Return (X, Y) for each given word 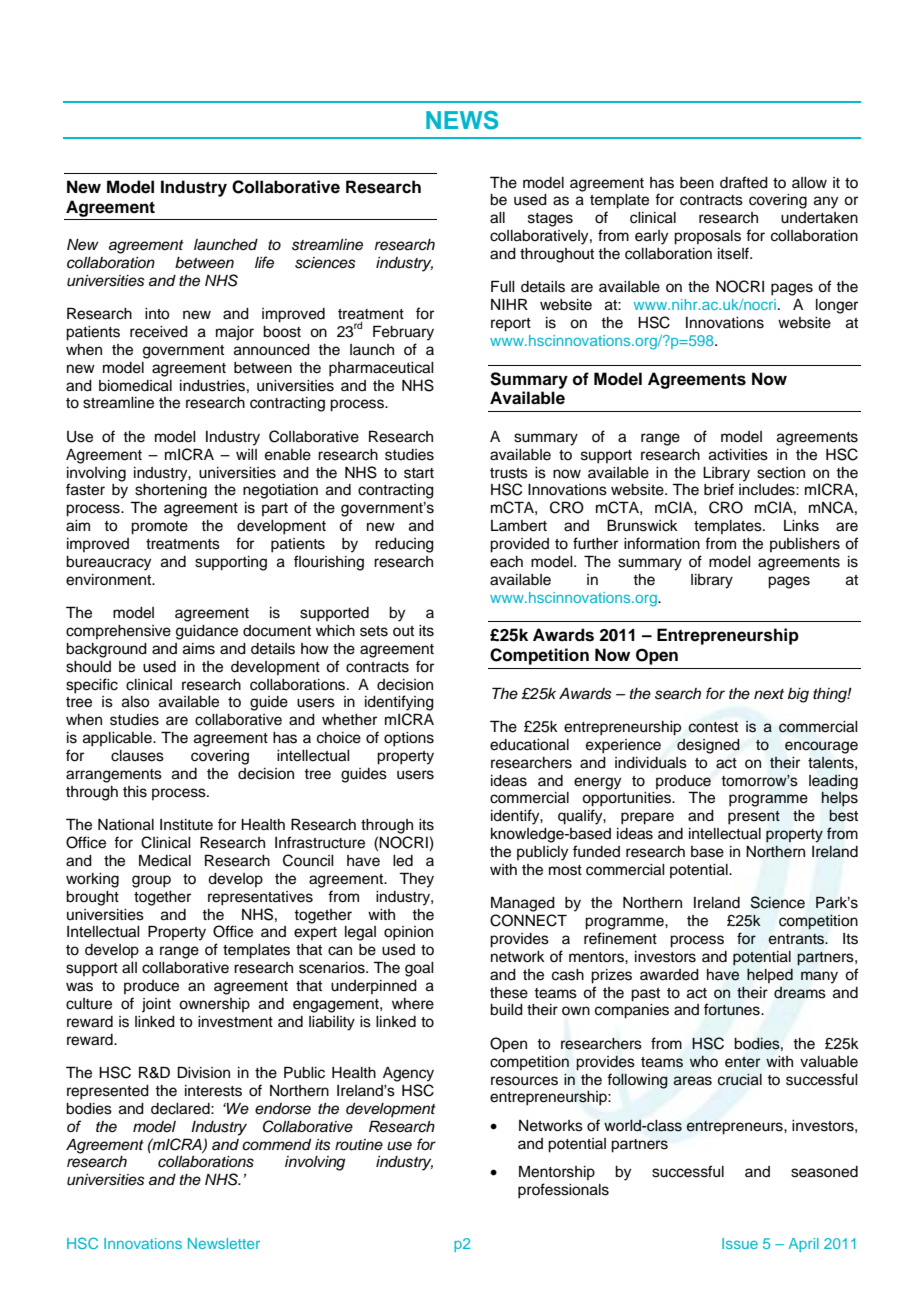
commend (276, 1144)
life (264, 262)
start (419, 473)
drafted (744, 182)
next (769, 694)
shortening (171, 491)
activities (738, 455)
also (136, 702)
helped (770, 975)
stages (550, 220)
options (409, 739)
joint (156, 1005)
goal (419, 969)
